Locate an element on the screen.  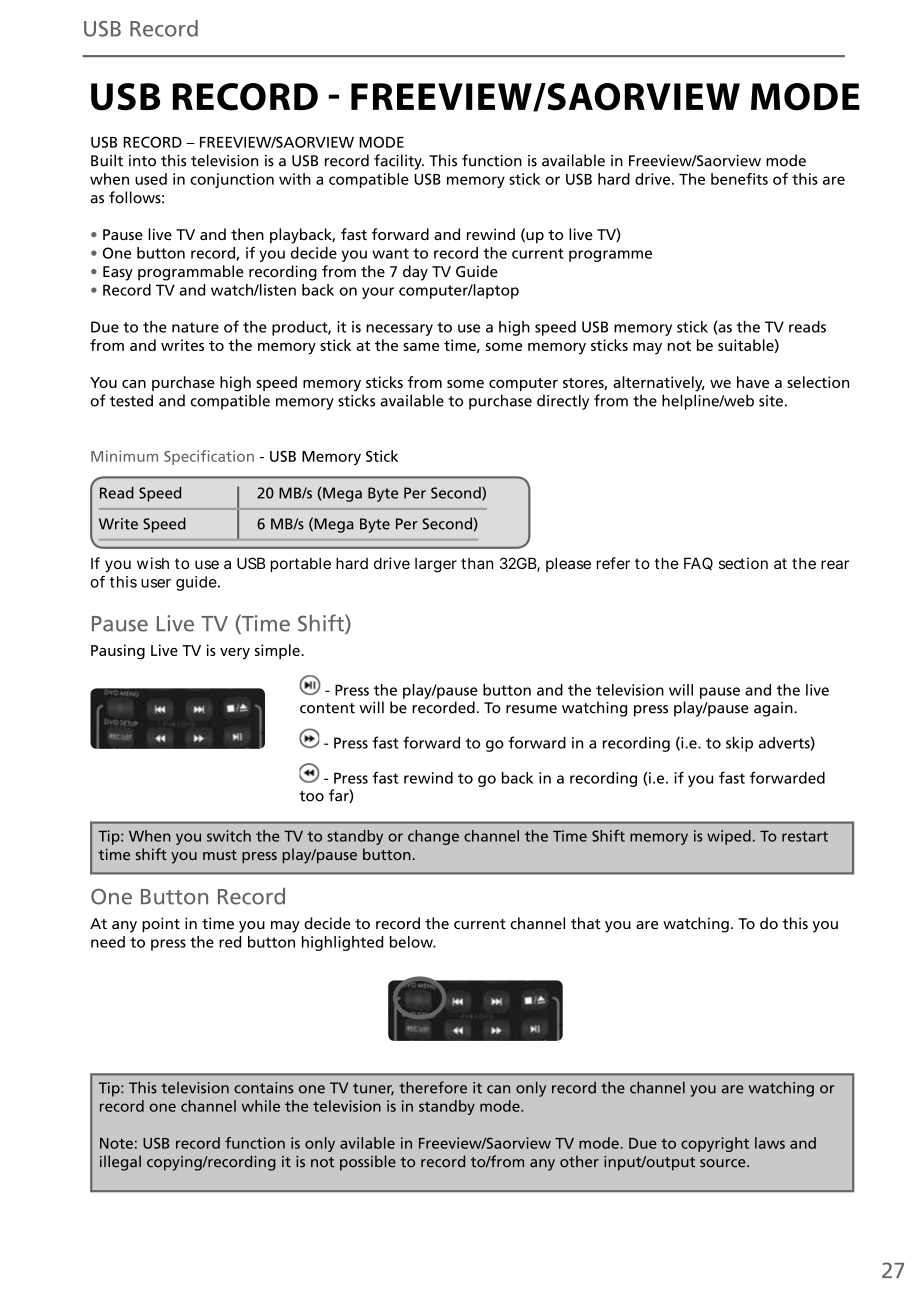
therefore is located at coordinates (433, 1087).
